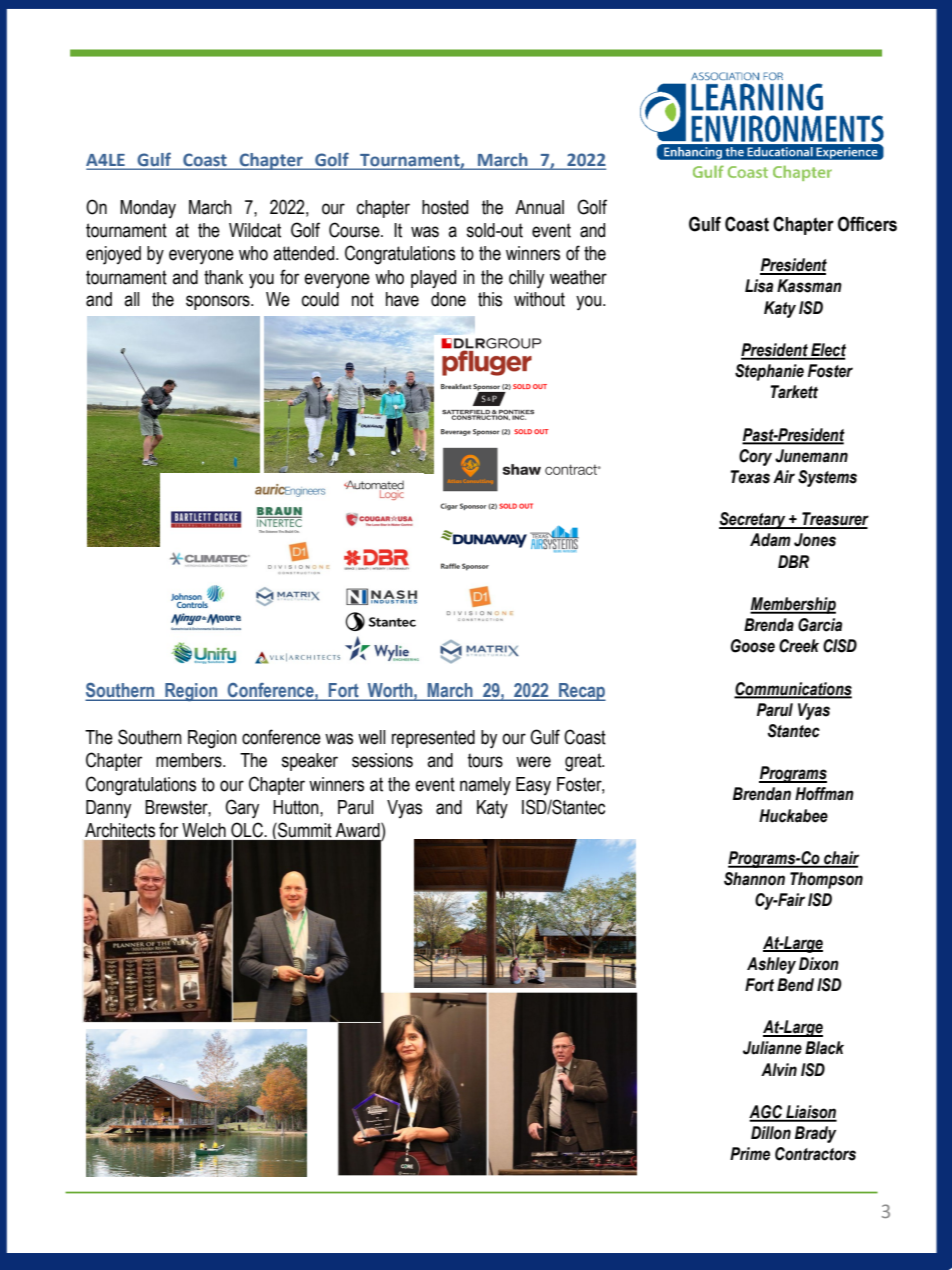 This page has height=1270, width=952. What do you see at coordinates (255, 230) in the page?
I see `Wildcat` at bounding box center [255, 230].
